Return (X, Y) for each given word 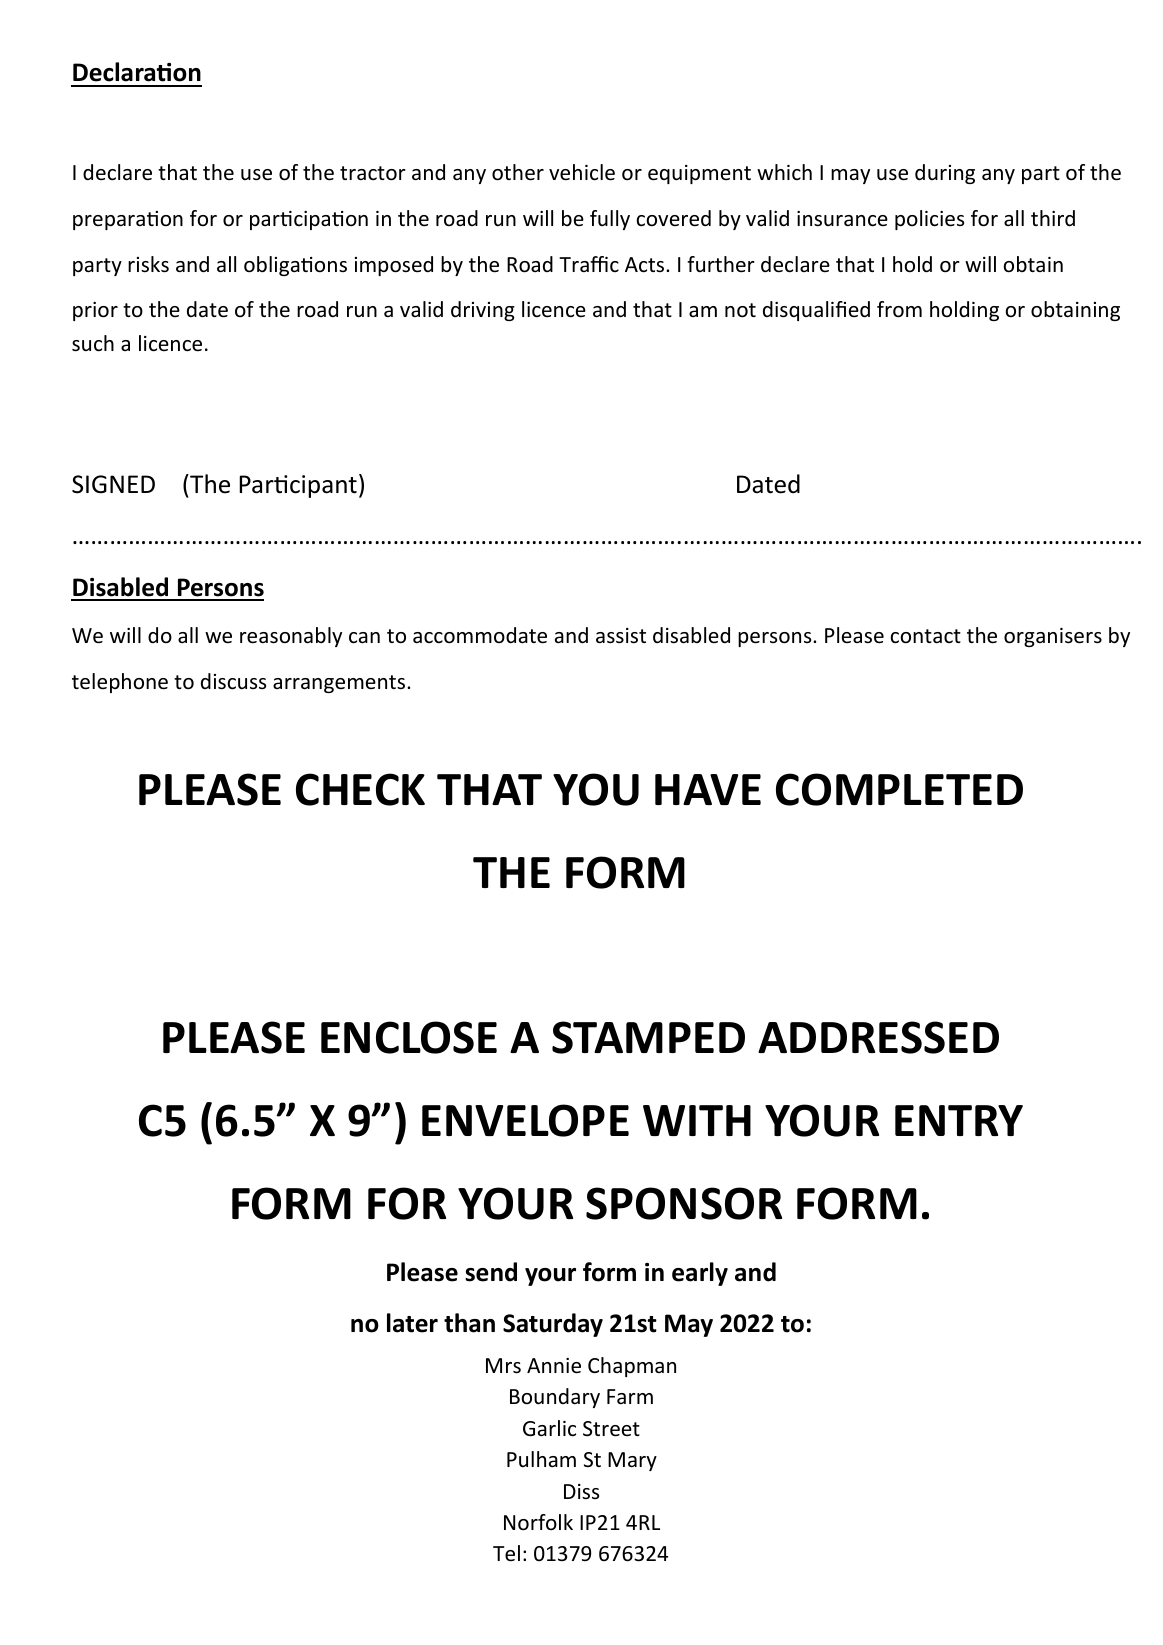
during (945, 174)
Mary (632, 1461)
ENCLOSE (409, 1037)
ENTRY (959, 1120)
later (412, 1323)
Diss (581, 1491)
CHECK (360, 789)
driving (483, 311)
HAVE (708, 789)
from (899, 309)
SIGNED (113, 484)
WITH (697, 1120)
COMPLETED (899, 789)
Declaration (137, 72)
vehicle (582, 172)
